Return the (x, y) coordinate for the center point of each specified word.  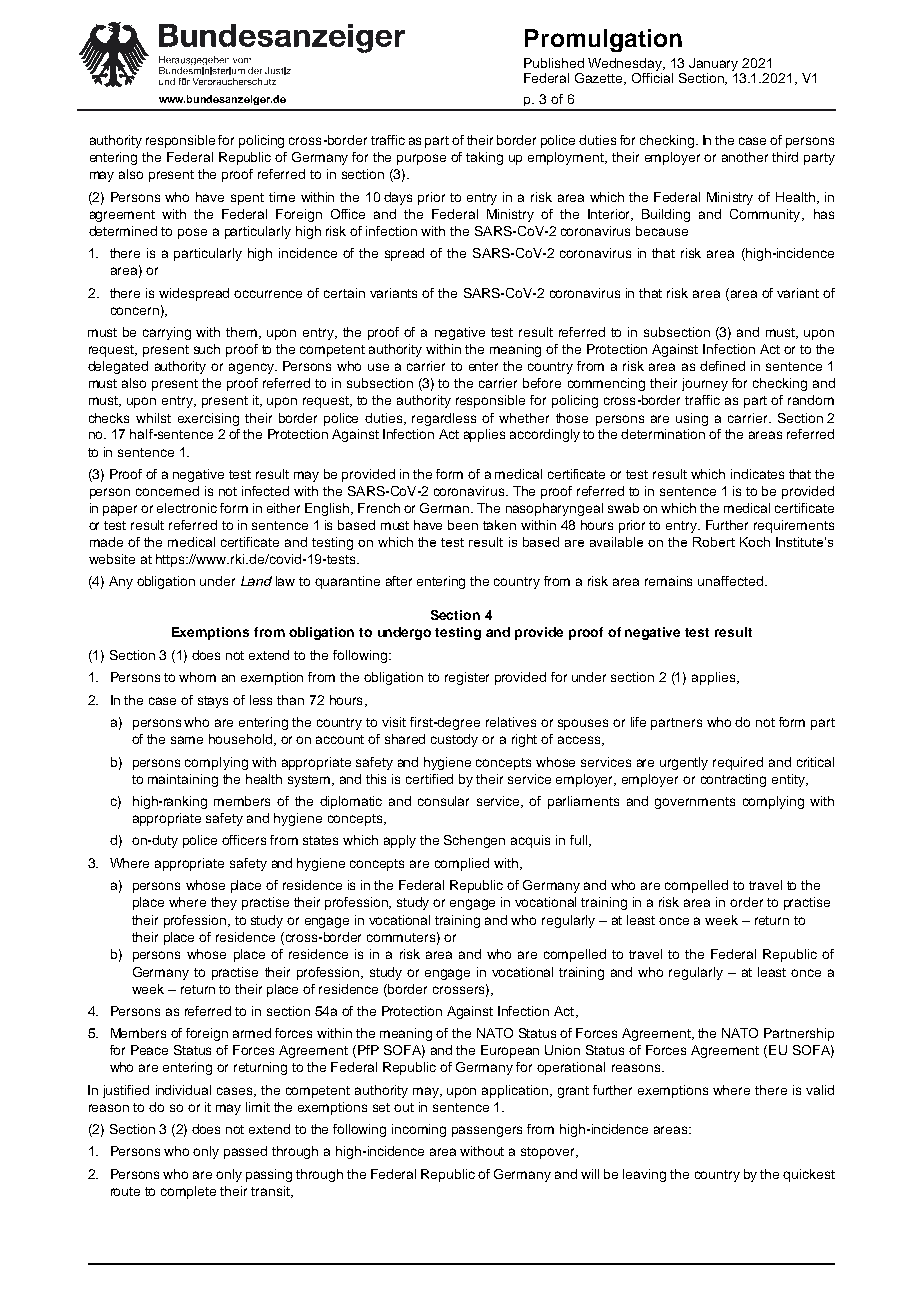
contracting (733, 780)
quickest (809, 1175)
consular (443, 801)
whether (524, 418)
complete (188, 1192)
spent (247, 199)
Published (554, 63)
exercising (208, 419)
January (713, 64)
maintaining (183, 780)
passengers (487, 1131)
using (692, 419)
